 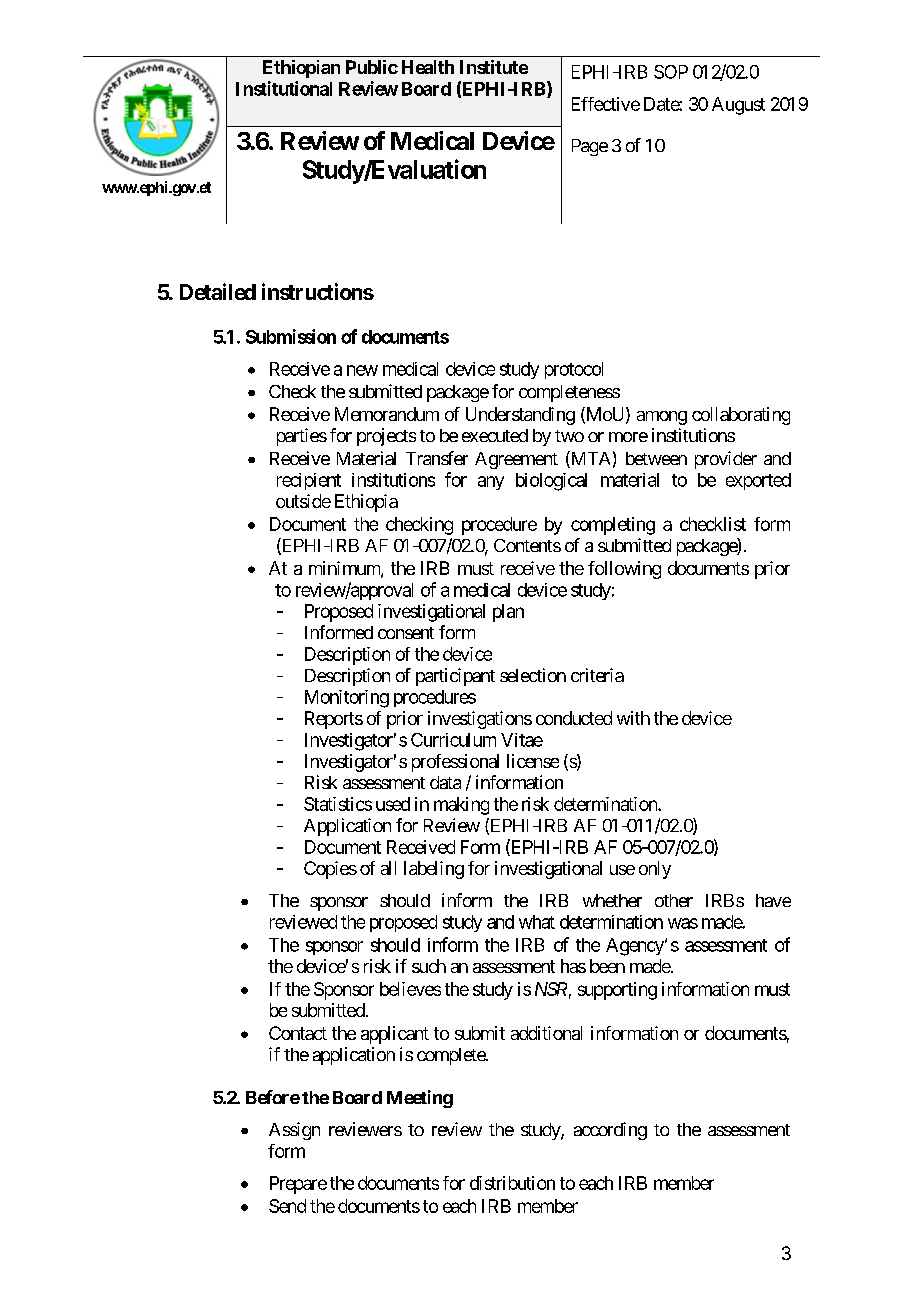 I want to click on Understanding, so click(x=520, y=416).
